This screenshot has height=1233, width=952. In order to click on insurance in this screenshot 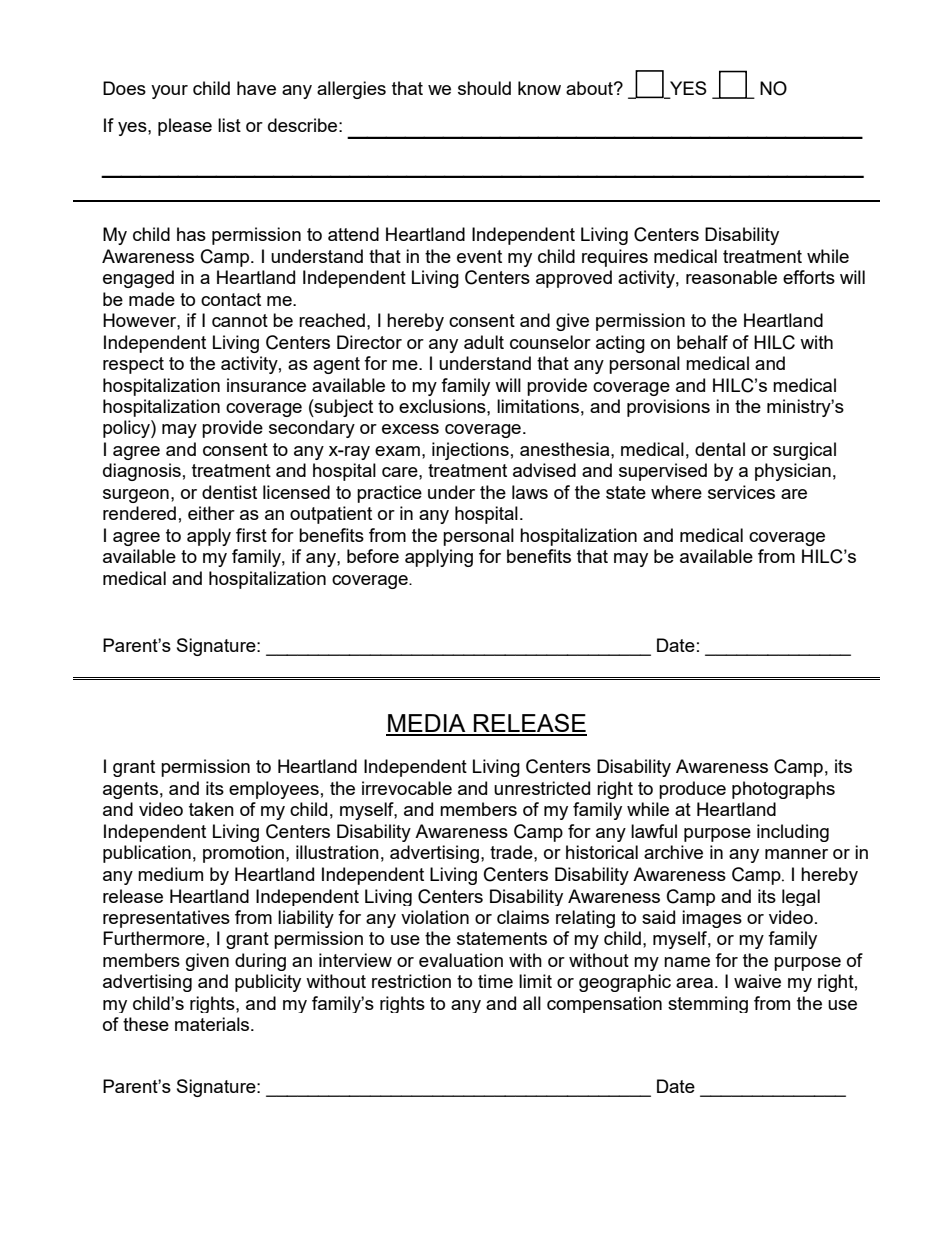, I will do `click(266, 385)`.
